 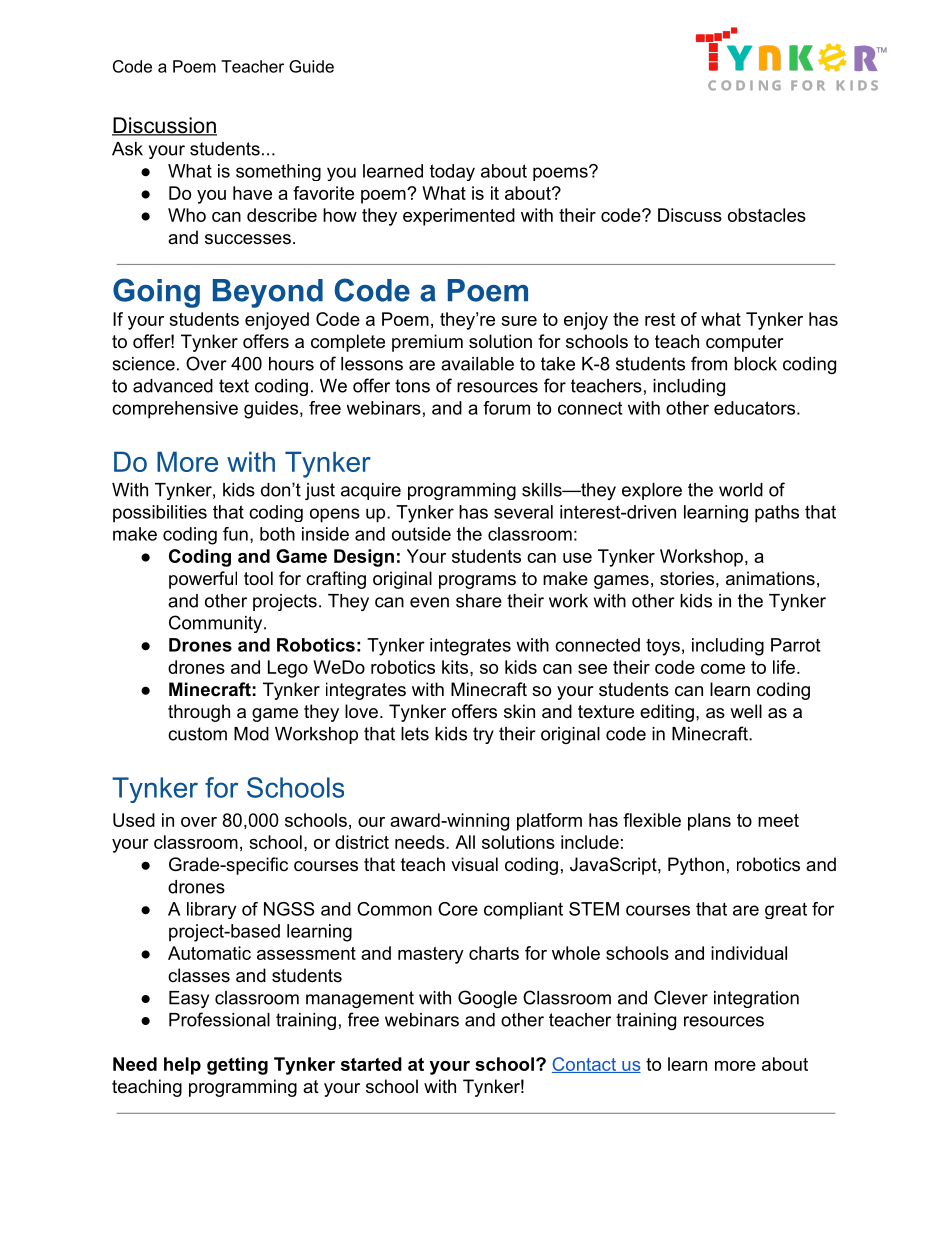 What do you see at coordinates (219, 1019) in the screenshot?
I see `Professional` at bounding box center [219, 1019].
